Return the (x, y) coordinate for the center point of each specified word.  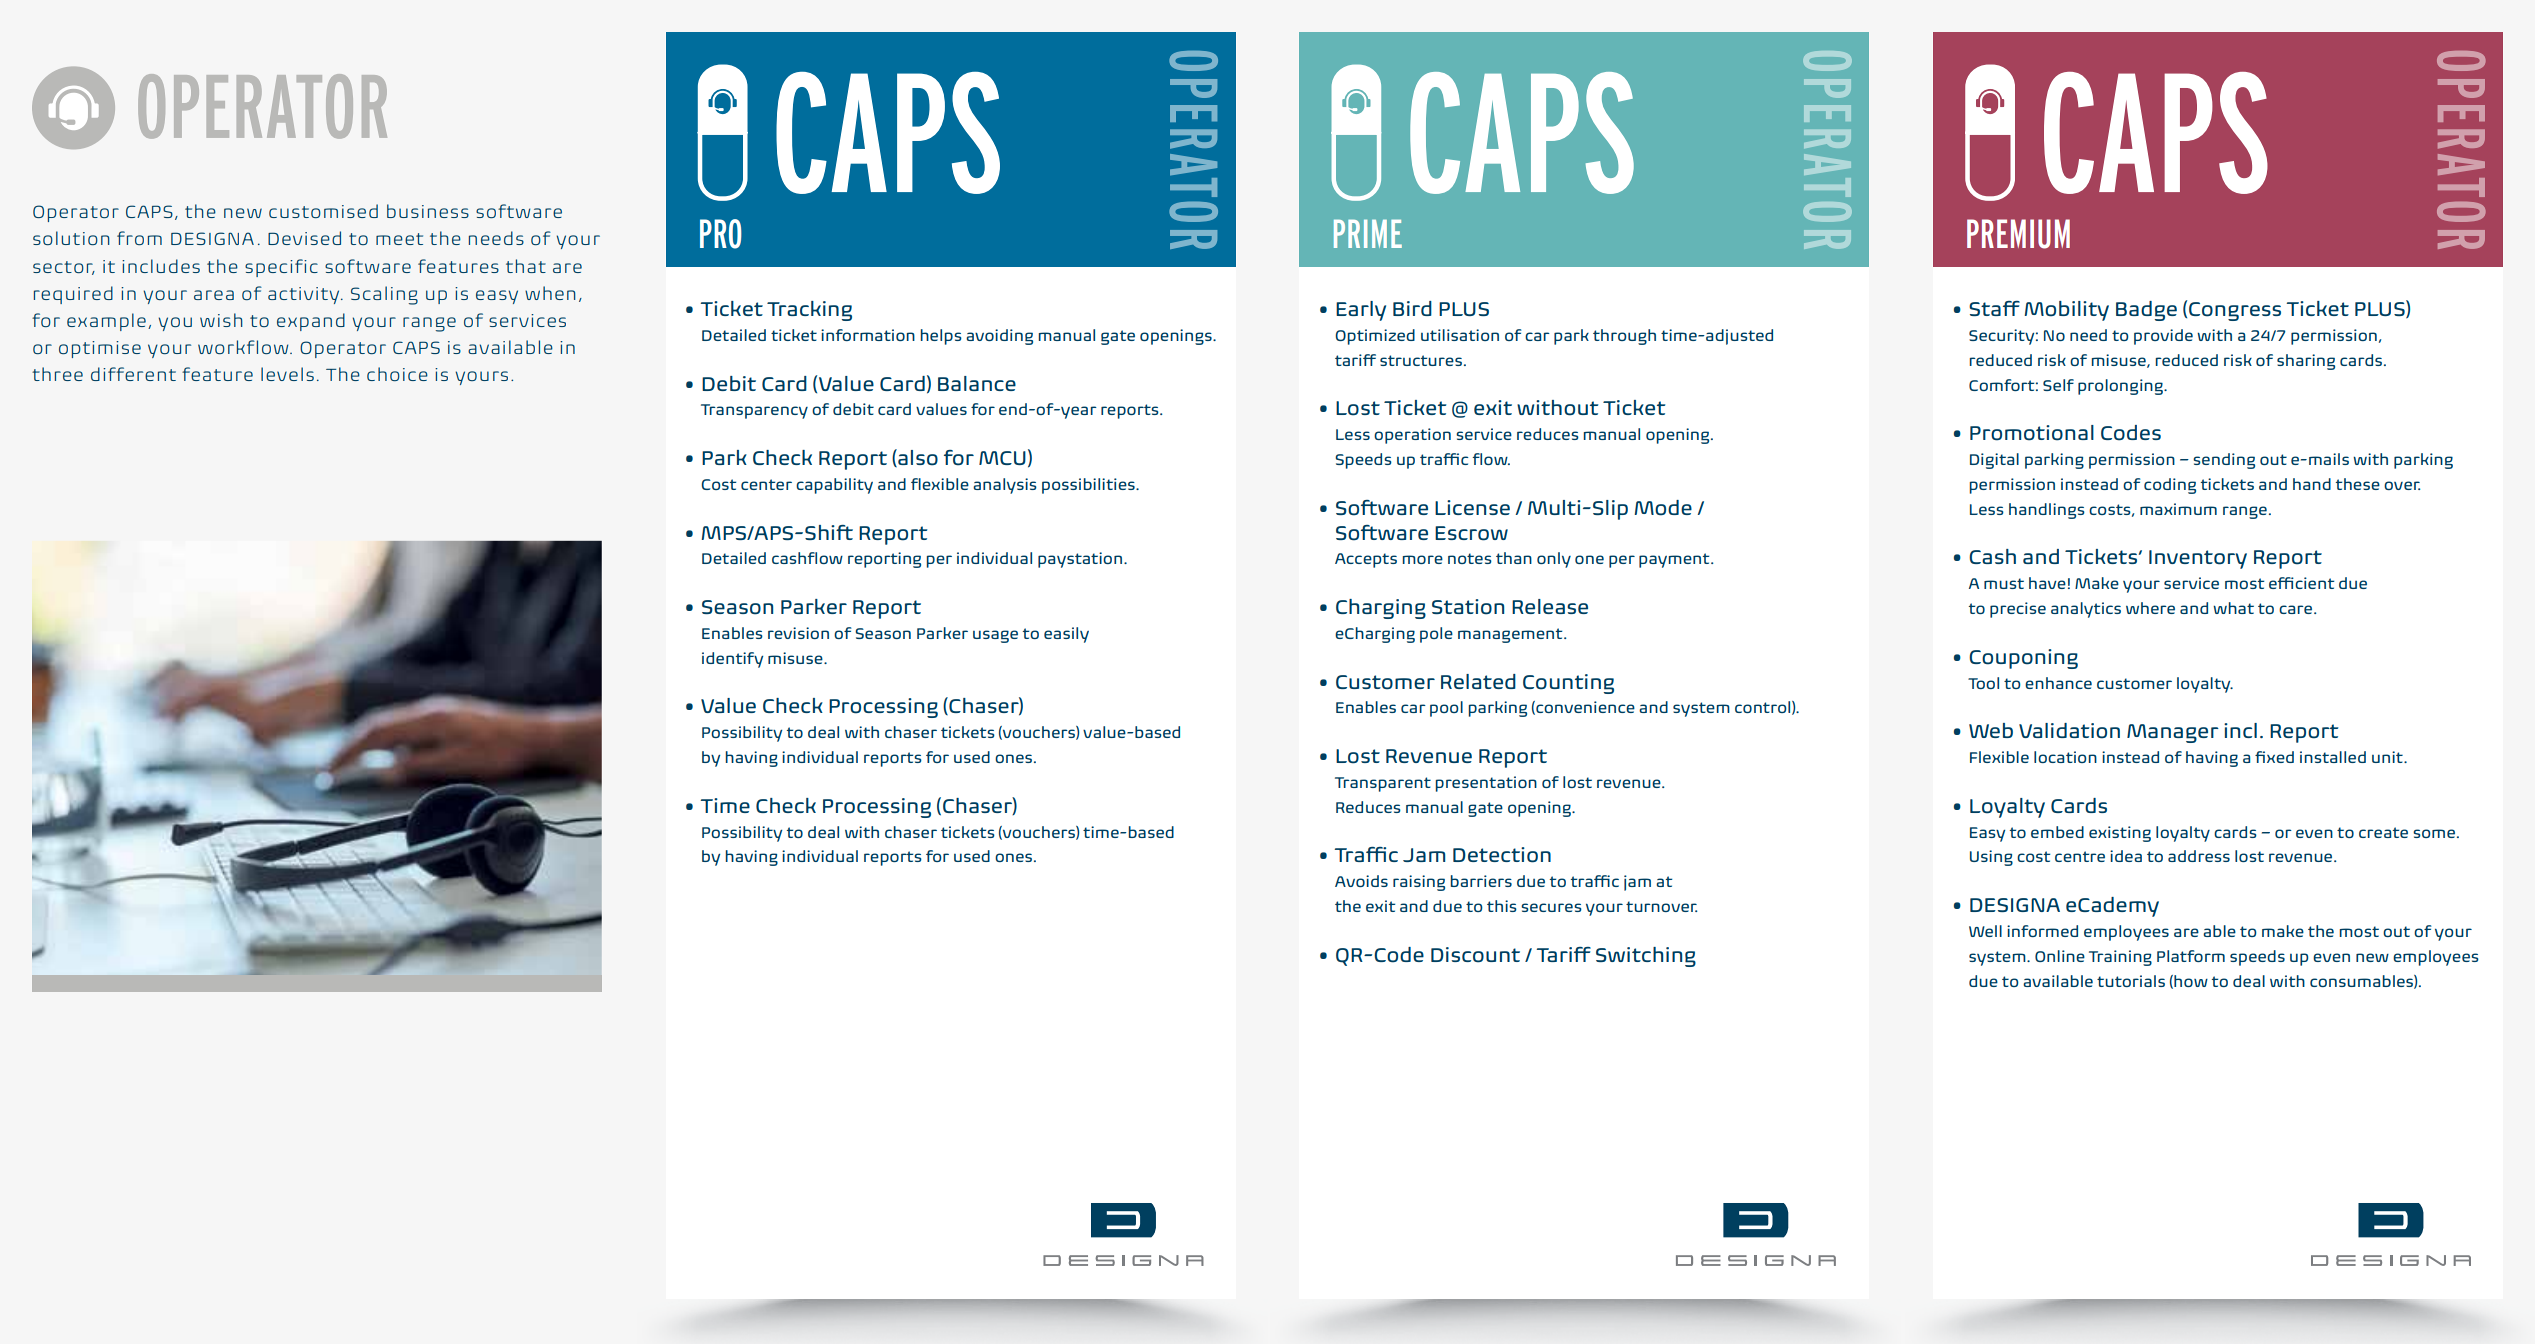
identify (732, 660)
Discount (1475, 955)
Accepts (1366, 560)
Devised (304, 238)
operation (1412, 436)
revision (798, 633)
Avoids (1361, 881)
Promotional (2032, 433)
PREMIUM (2018, 234)
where (2150, 608)
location (2065, 757)
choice (397, 374)
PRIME (1368, 234)
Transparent (1383, 784)
